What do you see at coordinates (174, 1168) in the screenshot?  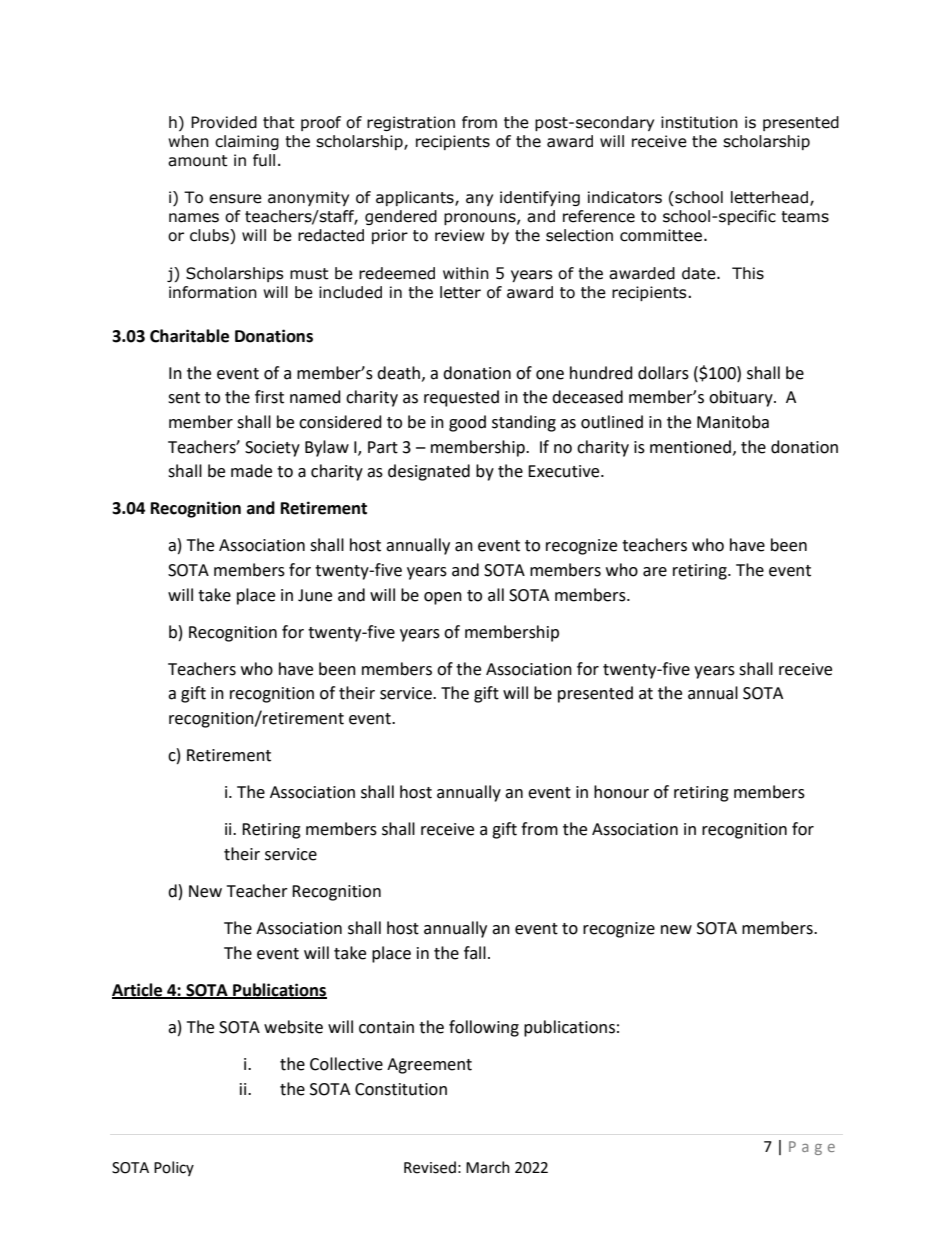 I see `Policy` at bounding box center [174, 1168].
